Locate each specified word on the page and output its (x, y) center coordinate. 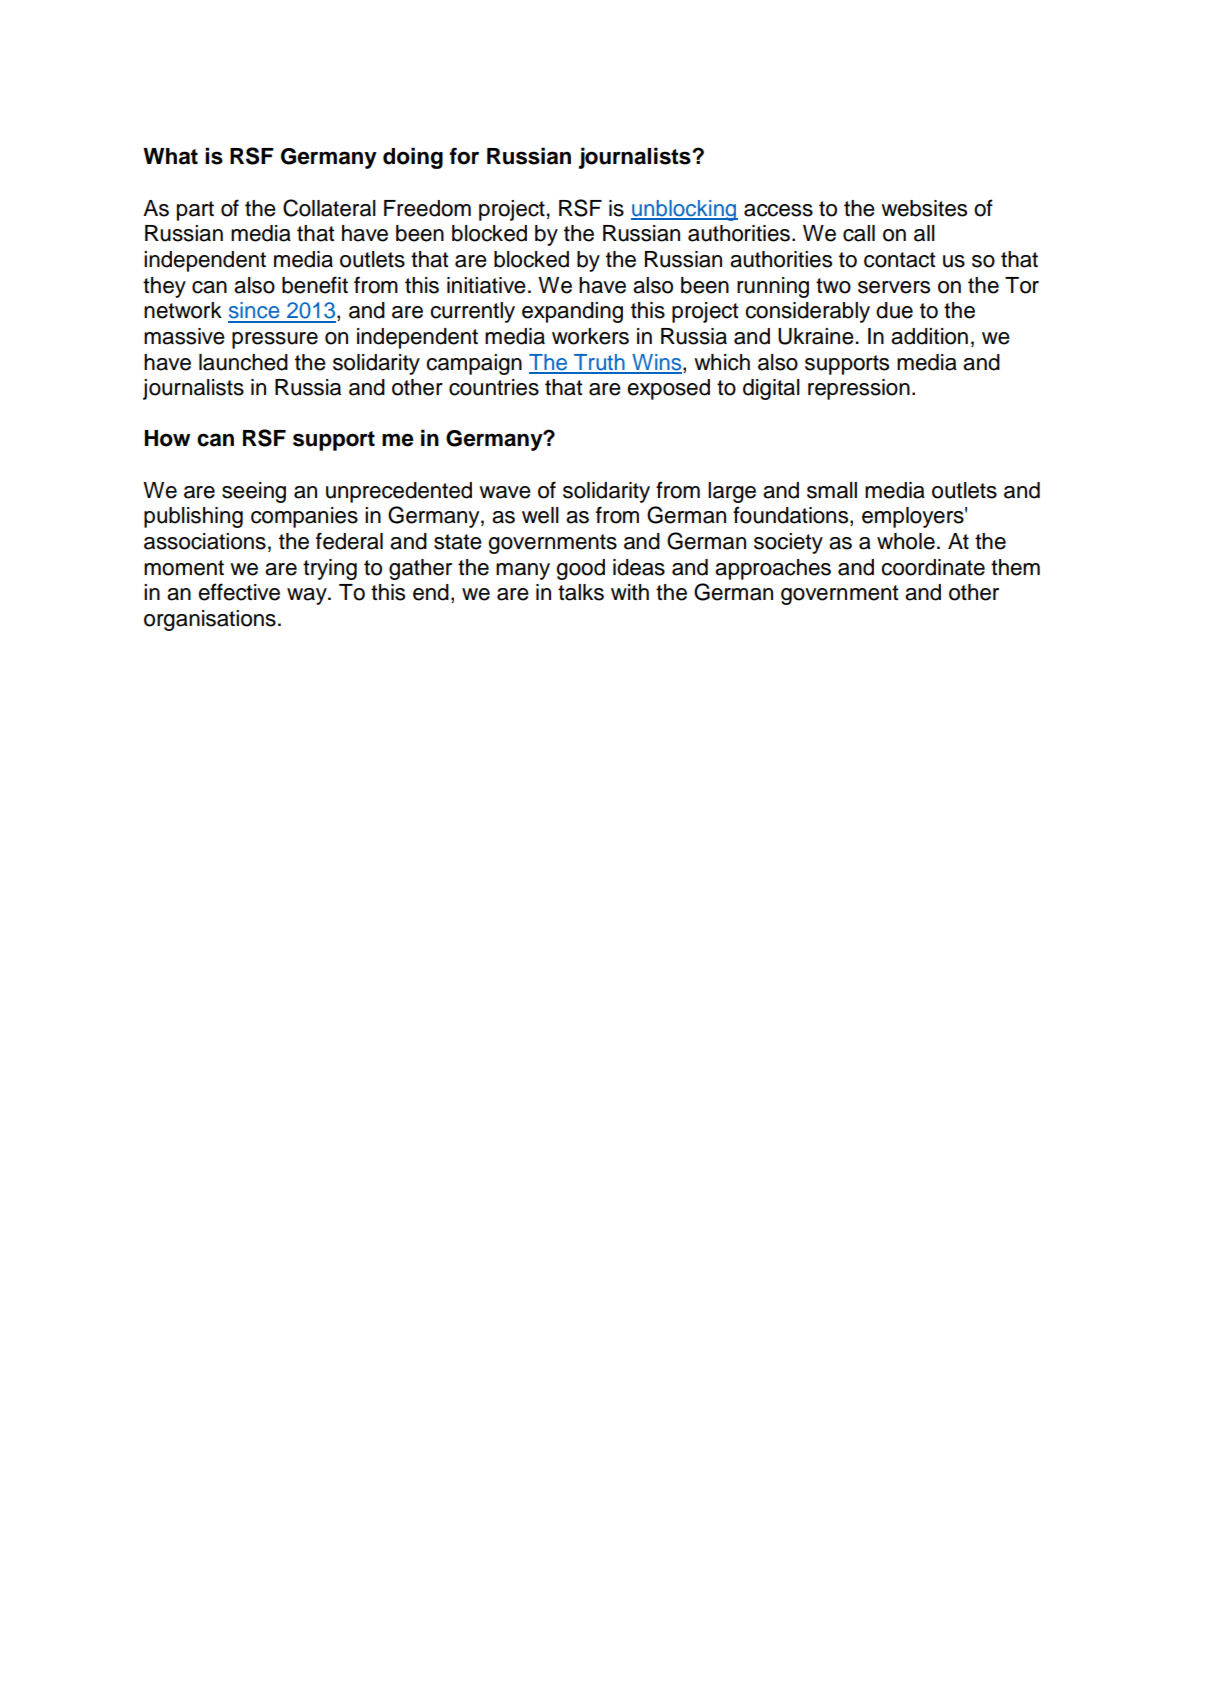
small (832, 490)
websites (924, 208)
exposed (668, 389)
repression (859, 389)
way (308, 596)
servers (894, 287)
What (170, 156)
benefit (315, 285)
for (464, 156)
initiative (486, 285)
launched (243, 362)
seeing (254, 492)
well (540, 515)
